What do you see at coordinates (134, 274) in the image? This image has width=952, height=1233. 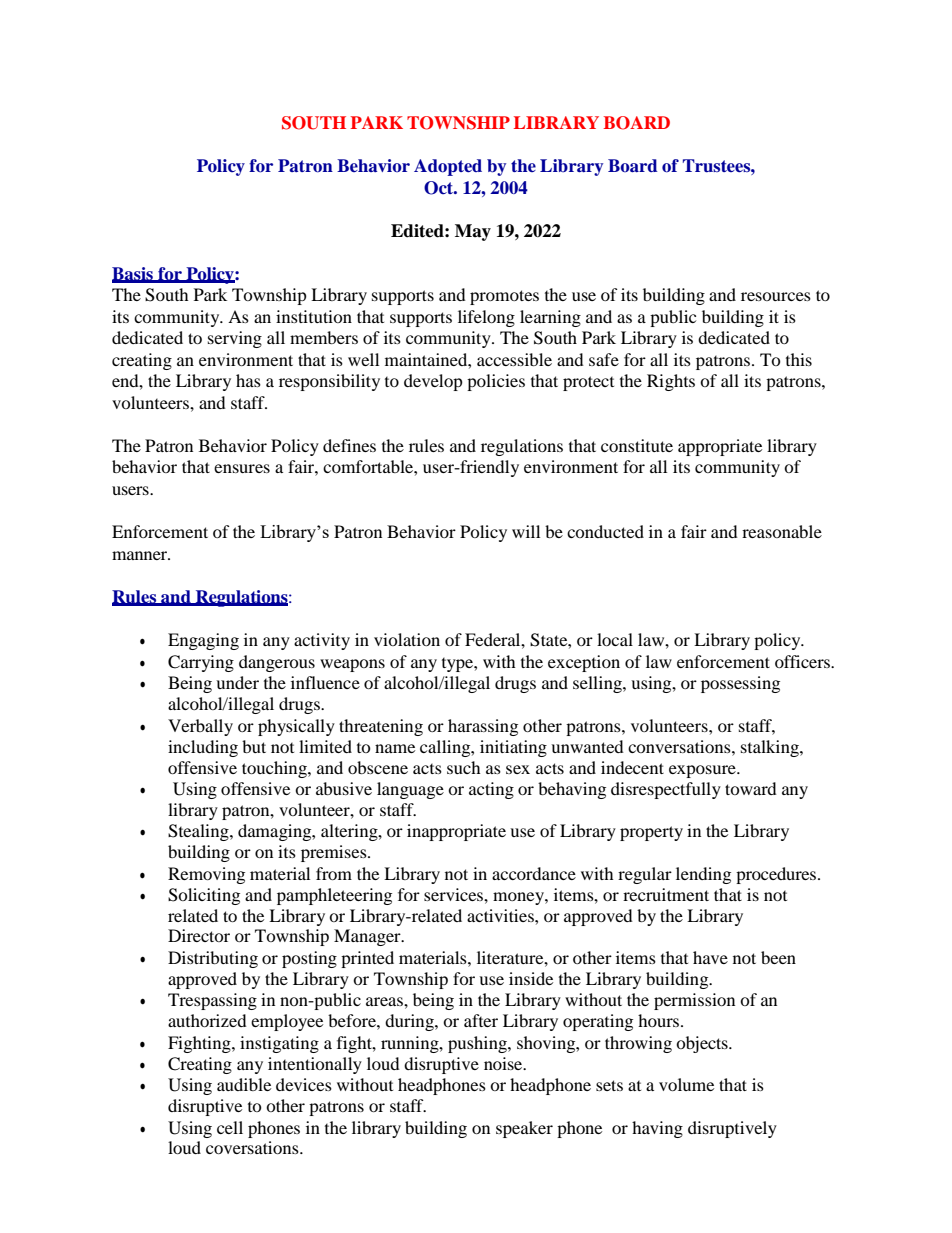 I see `Basis` at bounding box center [134, 274].
